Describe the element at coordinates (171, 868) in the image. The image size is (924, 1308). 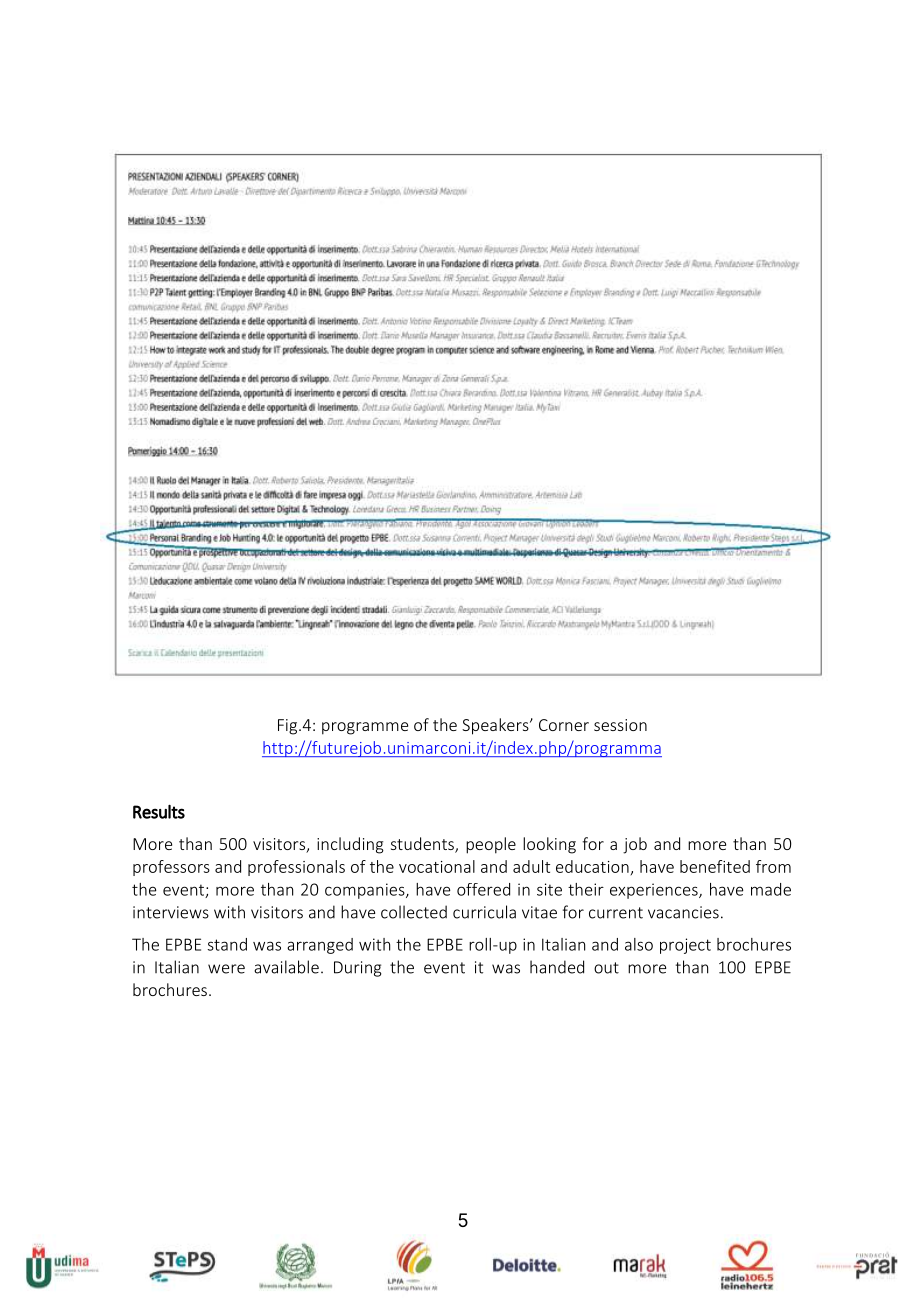
I see `professors` at that location.
